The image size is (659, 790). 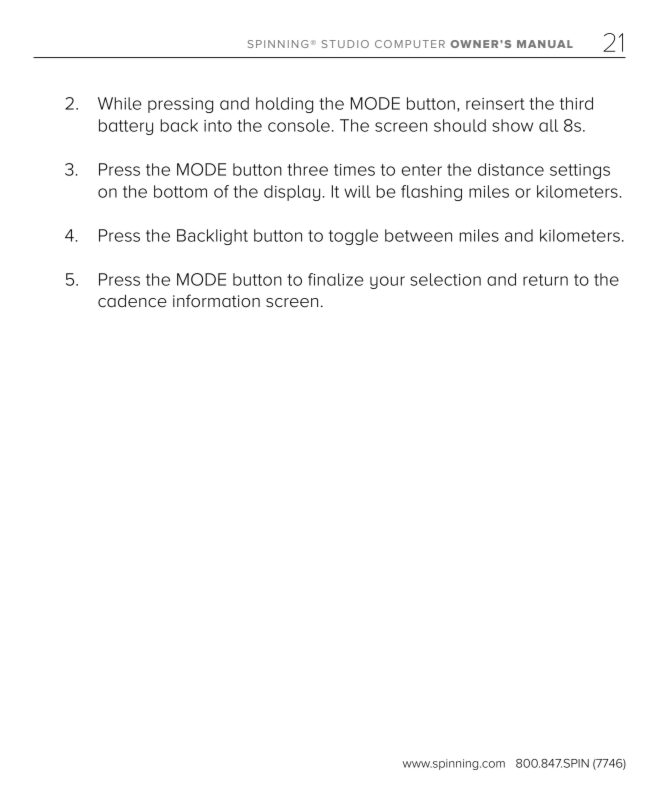 I want to click on While, so click(x=120, y=103).
